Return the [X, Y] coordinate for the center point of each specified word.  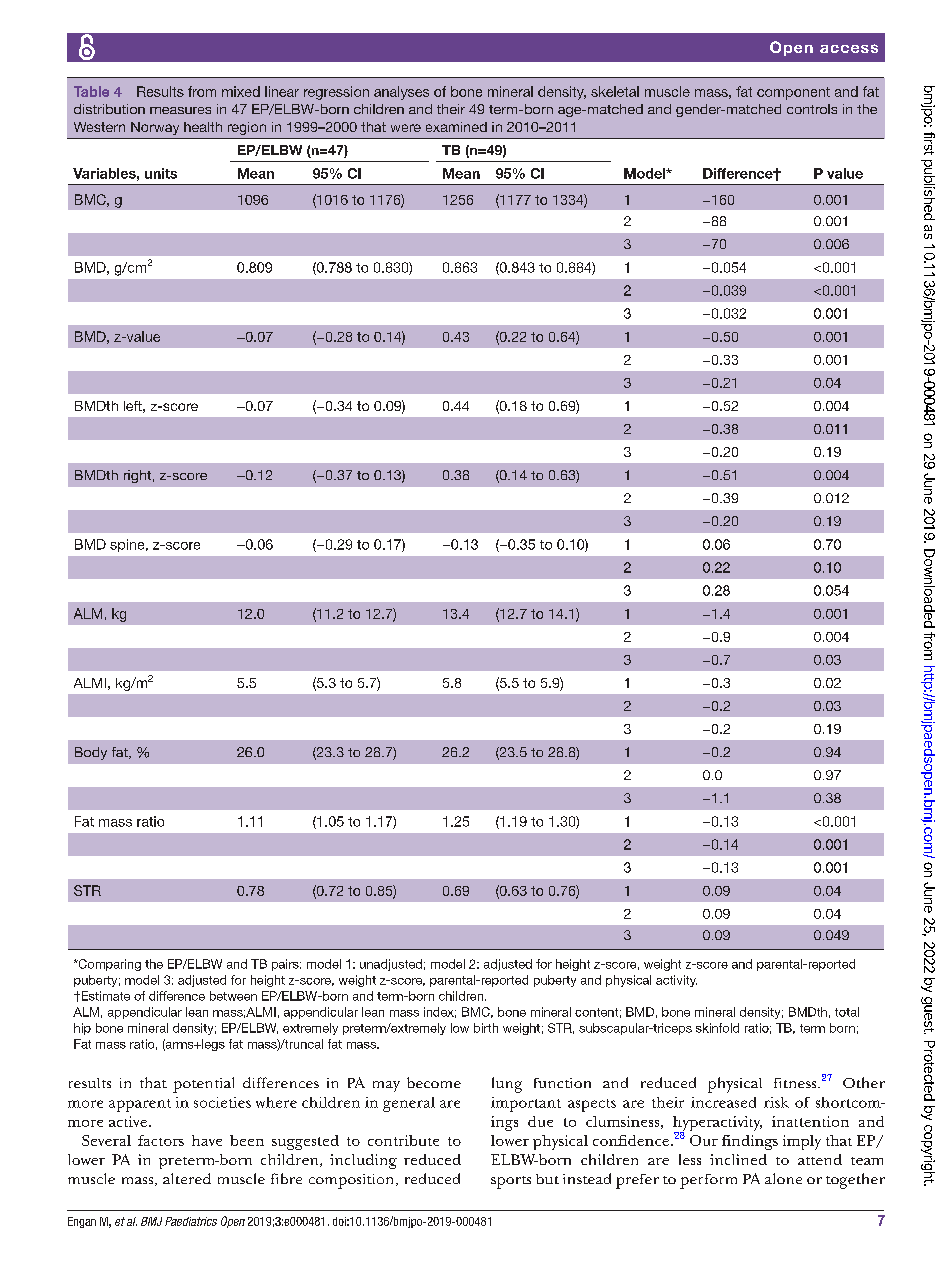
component [793, 93]
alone [783, 1178]
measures [180, 110]
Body [91, 753]
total [847, 1012]
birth [486, 1028]
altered [187, 1178]
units [161, 173]
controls [812, 109]
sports [511, 1182]
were [406, 128]
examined [456, 127]
